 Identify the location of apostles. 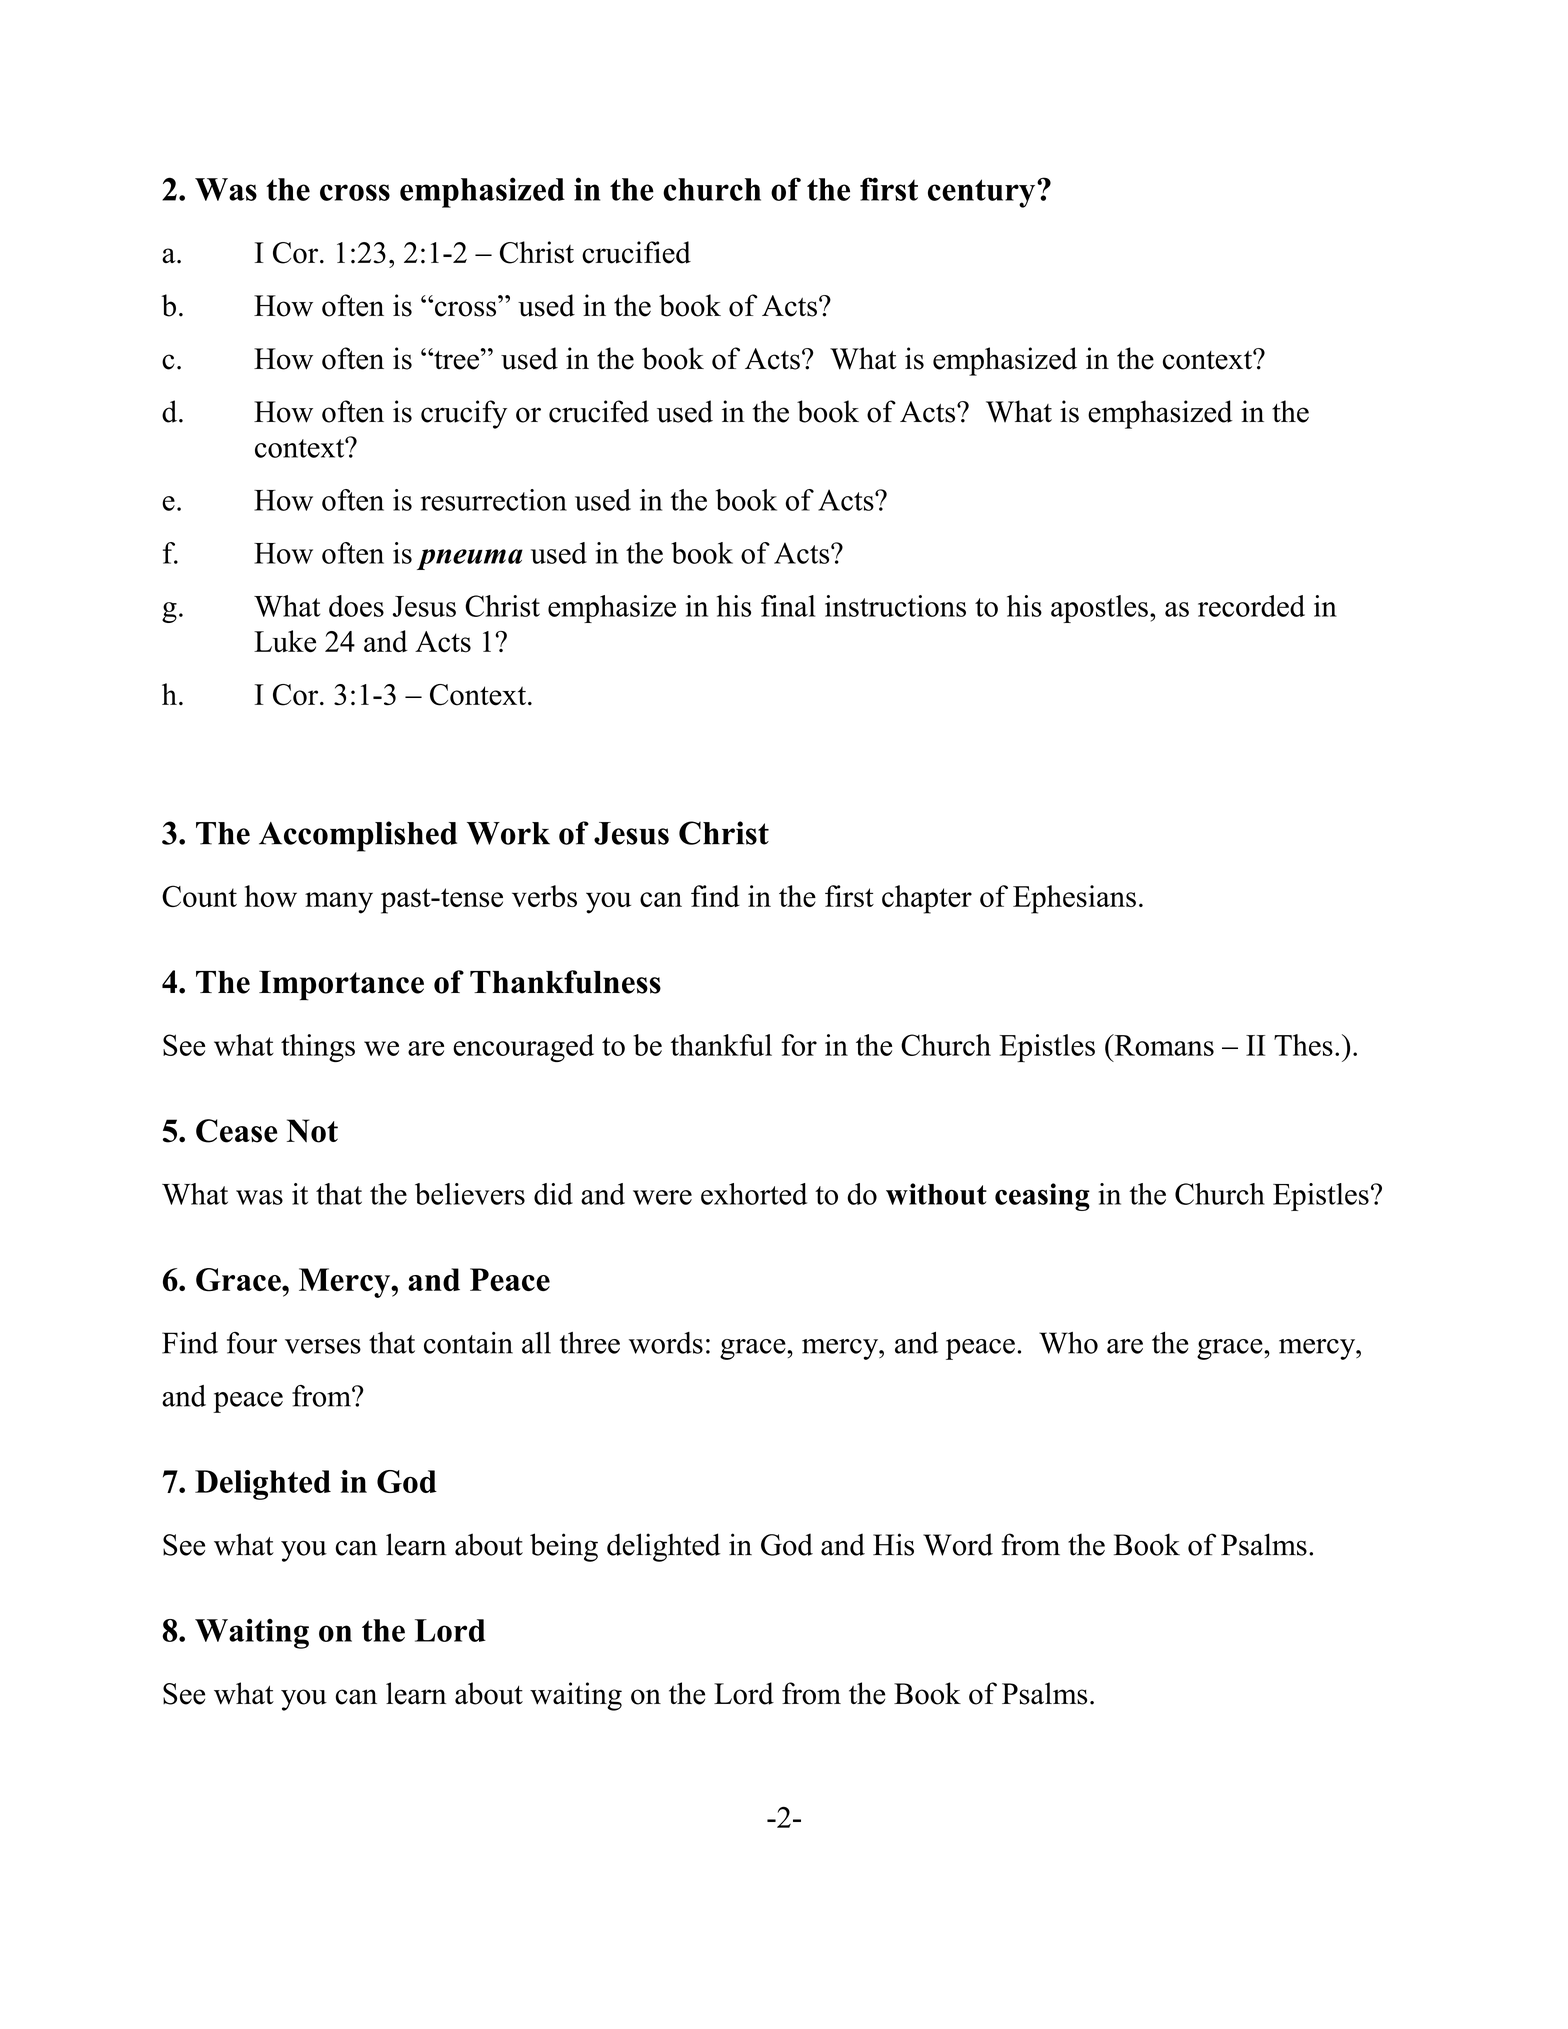
(1099, 609).
